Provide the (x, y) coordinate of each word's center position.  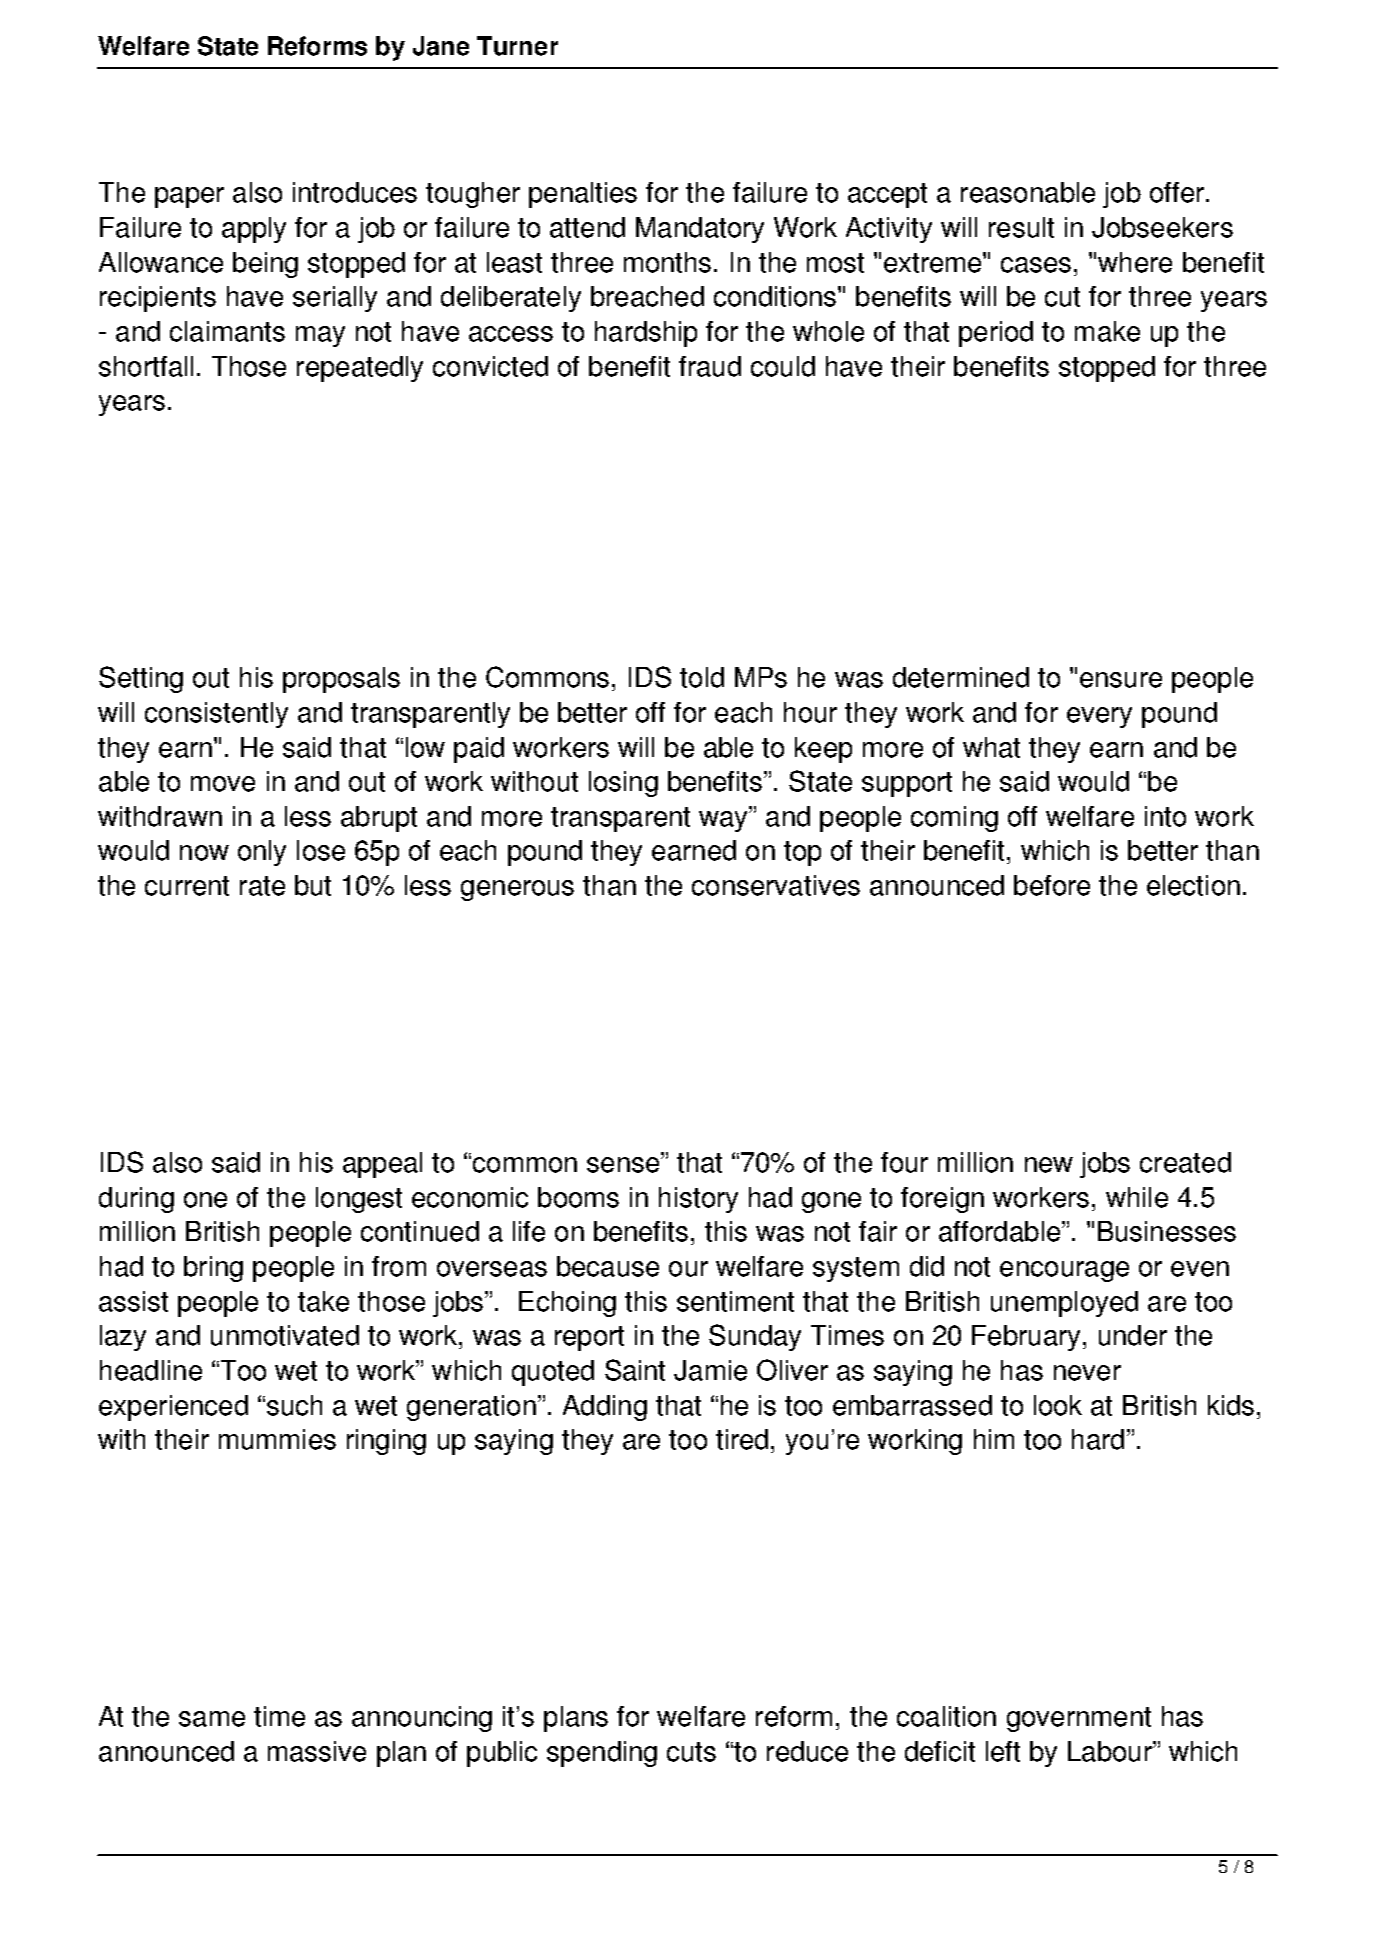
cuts (691, 1752)
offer (1178, 192)
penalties (583, 195)
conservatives (776, 885)
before (1052, 885)
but (313, 885)
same (212, 1719)
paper (189, 197)
